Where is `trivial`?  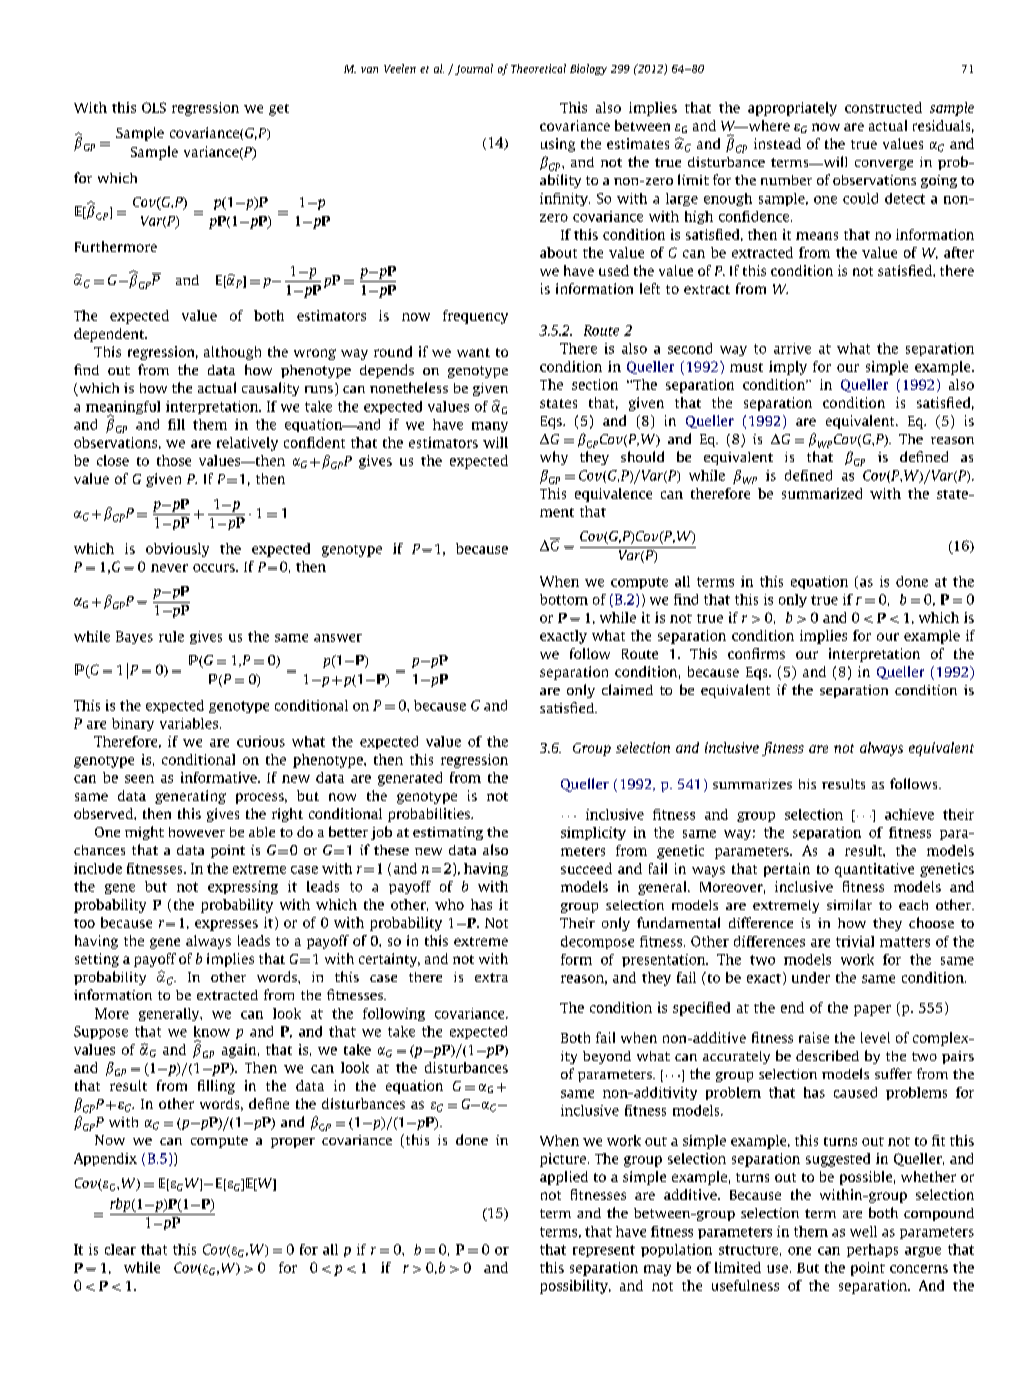 trivial is located at coordinates (855, 941).
